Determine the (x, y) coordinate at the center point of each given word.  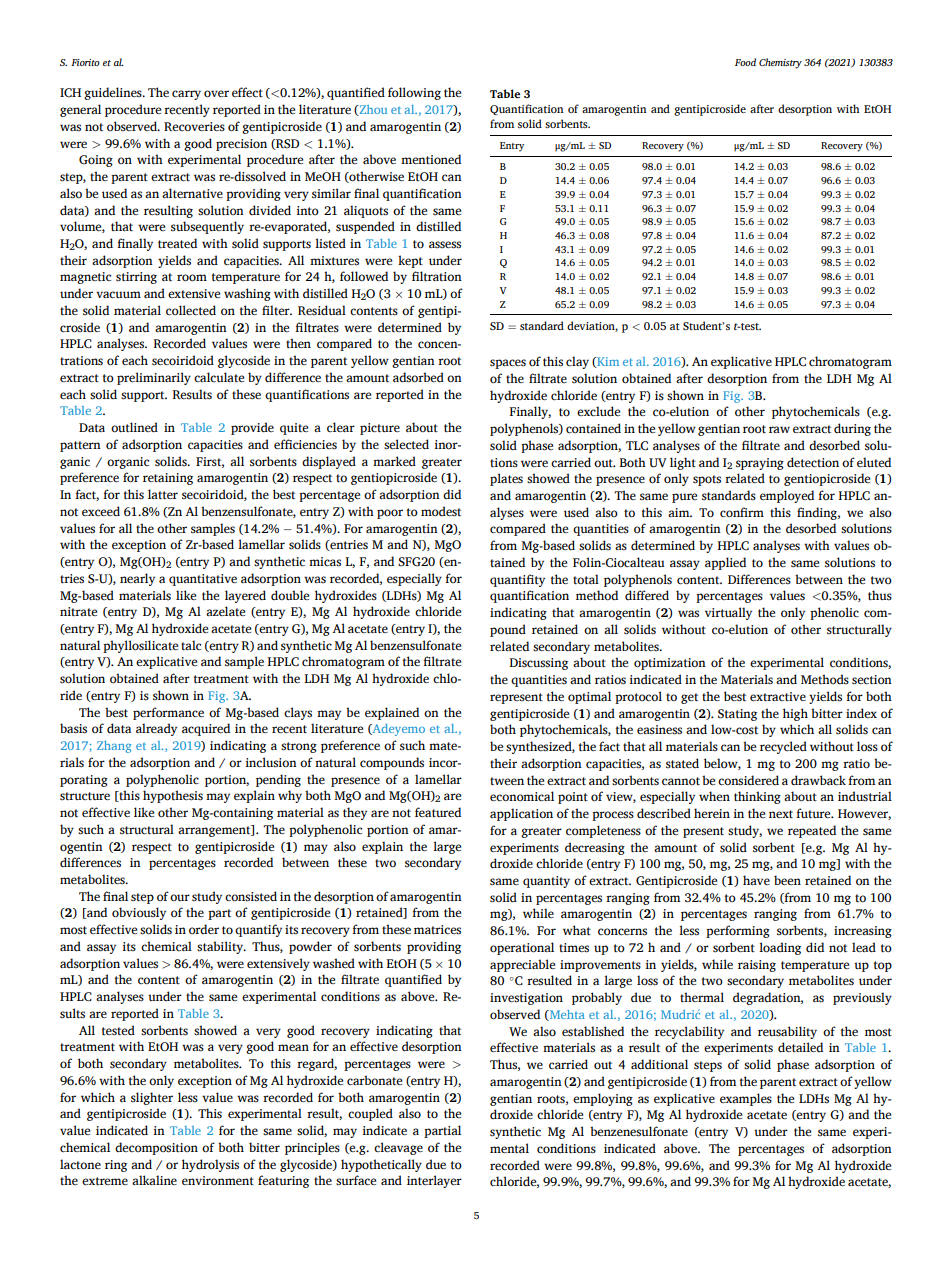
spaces (508, 364)
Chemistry (780, 63)
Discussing (538, 664)
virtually (728, 613)
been (787, 880)
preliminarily (154, 378)
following (414, 93)
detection (813, 462)
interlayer (434, 1181)
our (180, 897)
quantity (546, 882)
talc (191, 645)
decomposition (156, 1148)
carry (186, 95)
